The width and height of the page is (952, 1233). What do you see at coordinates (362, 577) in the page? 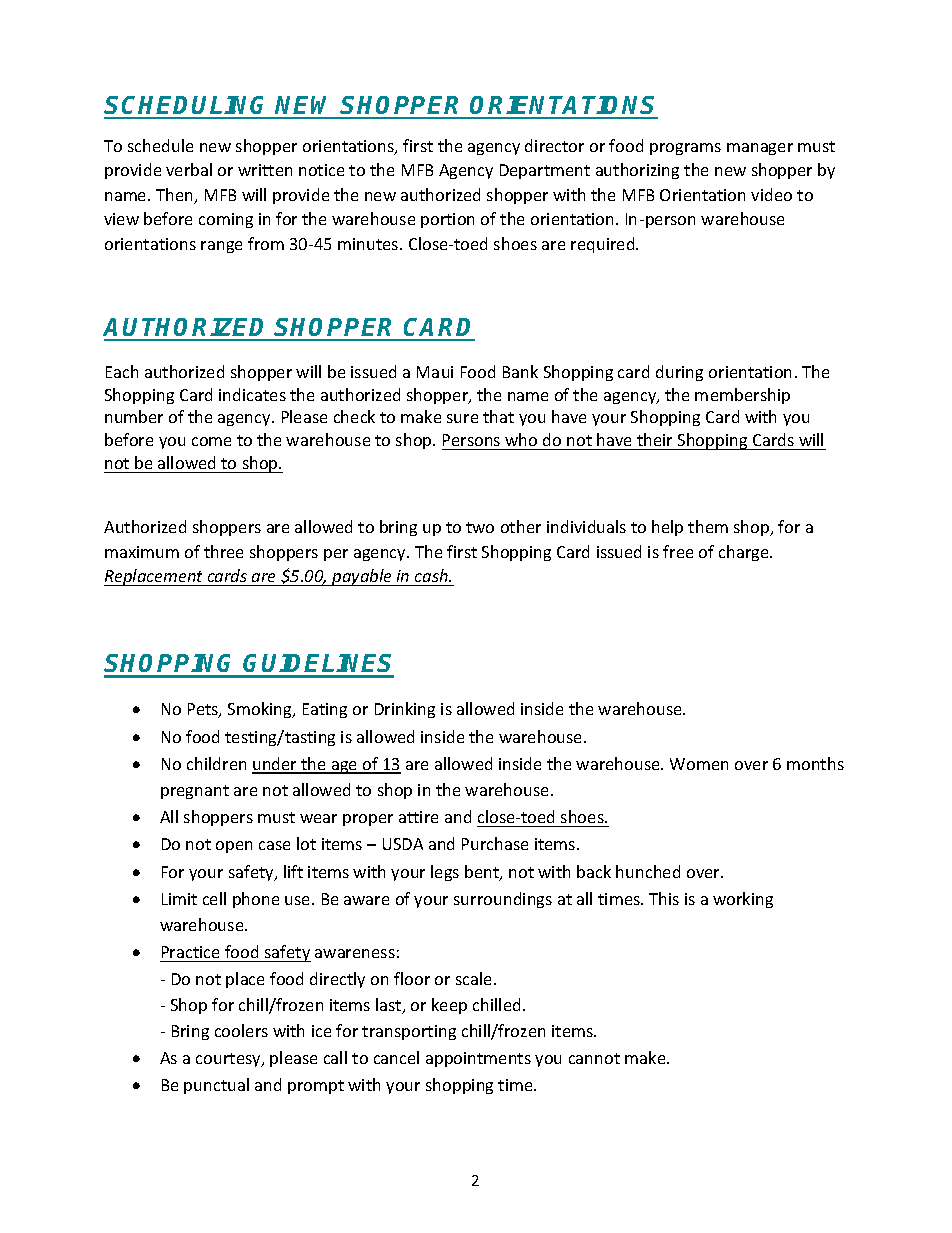
I see `payable` at bounding box center [362, 577].
